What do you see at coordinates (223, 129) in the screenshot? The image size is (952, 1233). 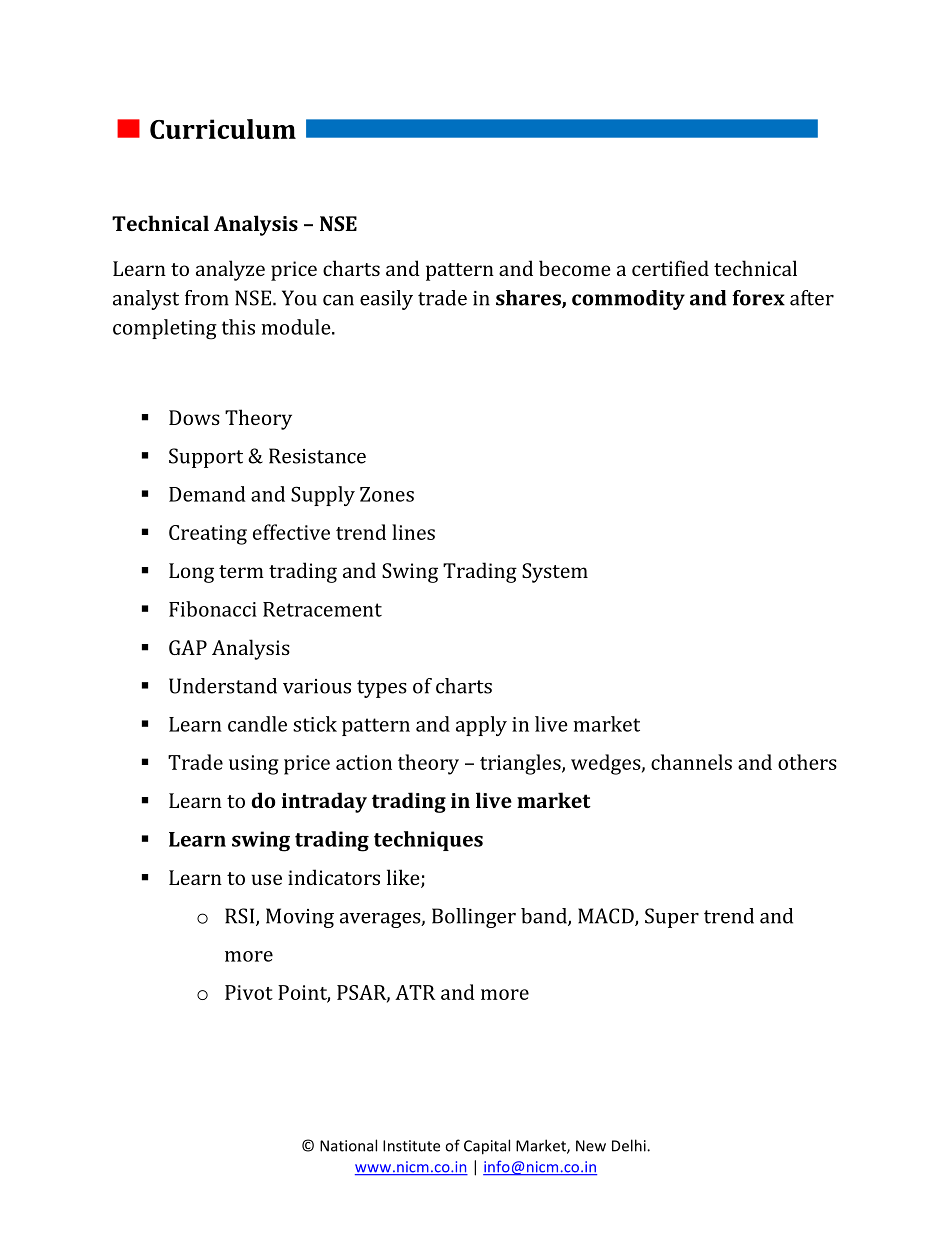 I see `Curriculum` at bounding box center [223, 129].
